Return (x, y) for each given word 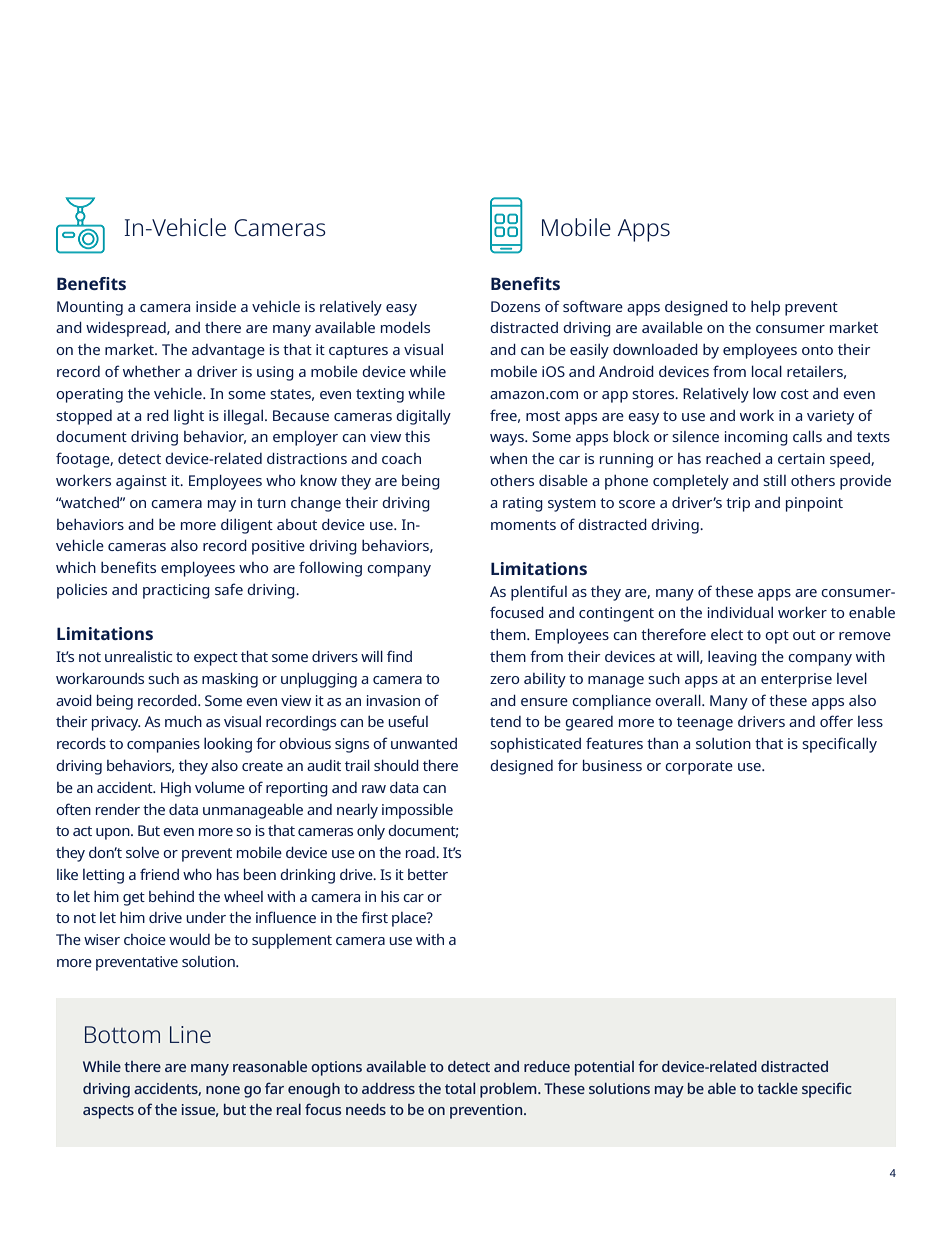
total (460, 1088)
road (421, 852)
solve (142, 852)
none (223, 1090)
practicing (176, 591)
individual (740, 612)
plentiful (539, 593)
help (765, 308)
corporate (699, 768)
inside (216, 306)
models (405, 327)
